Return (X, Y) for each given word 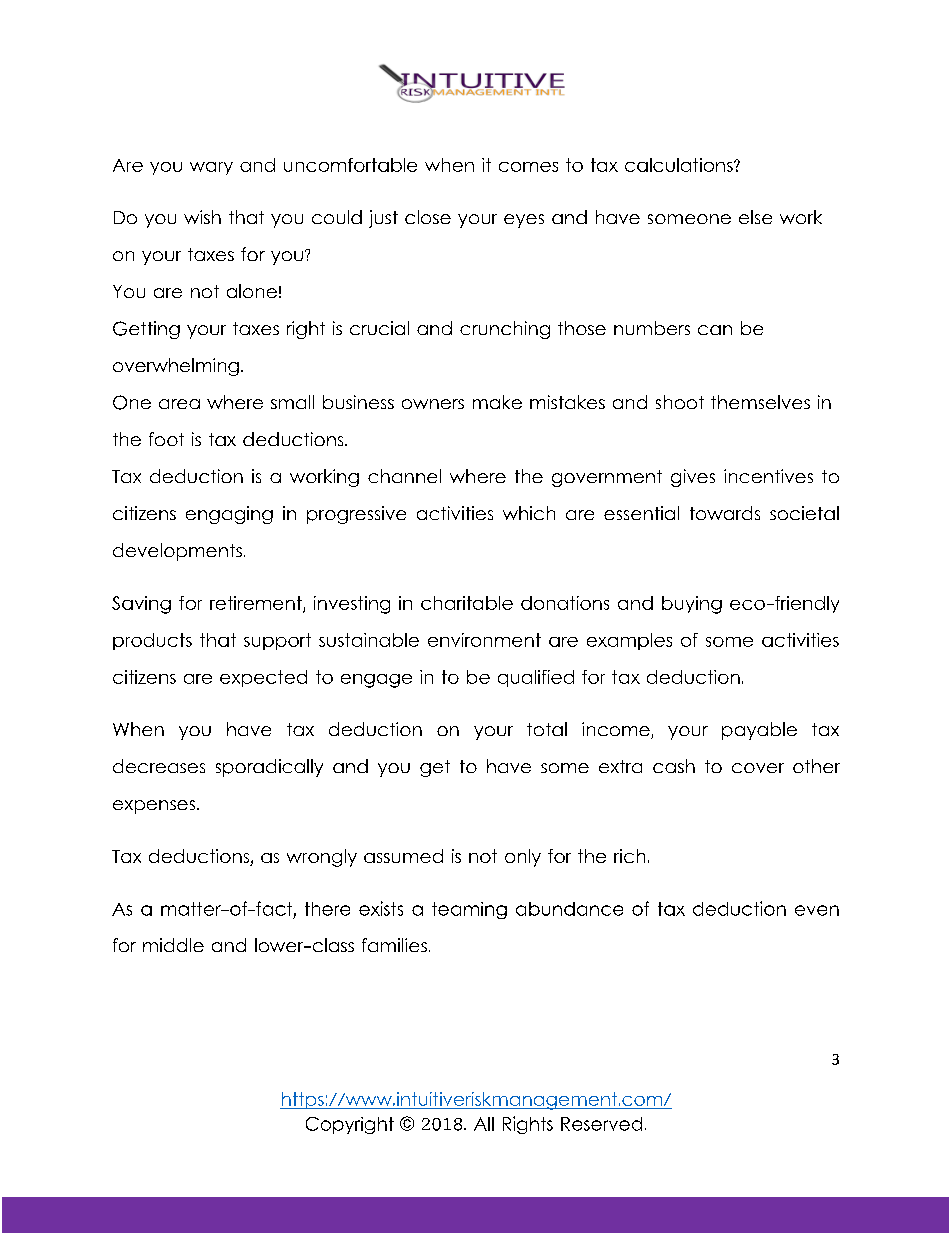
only (523, 858)
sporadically (269, 768)
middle (173, 945)
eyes (524, 221)
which (529, 513)
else (755, 217)
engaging (229, 515)
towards (725, 513)
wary (211, 168)
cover (758, 768)
